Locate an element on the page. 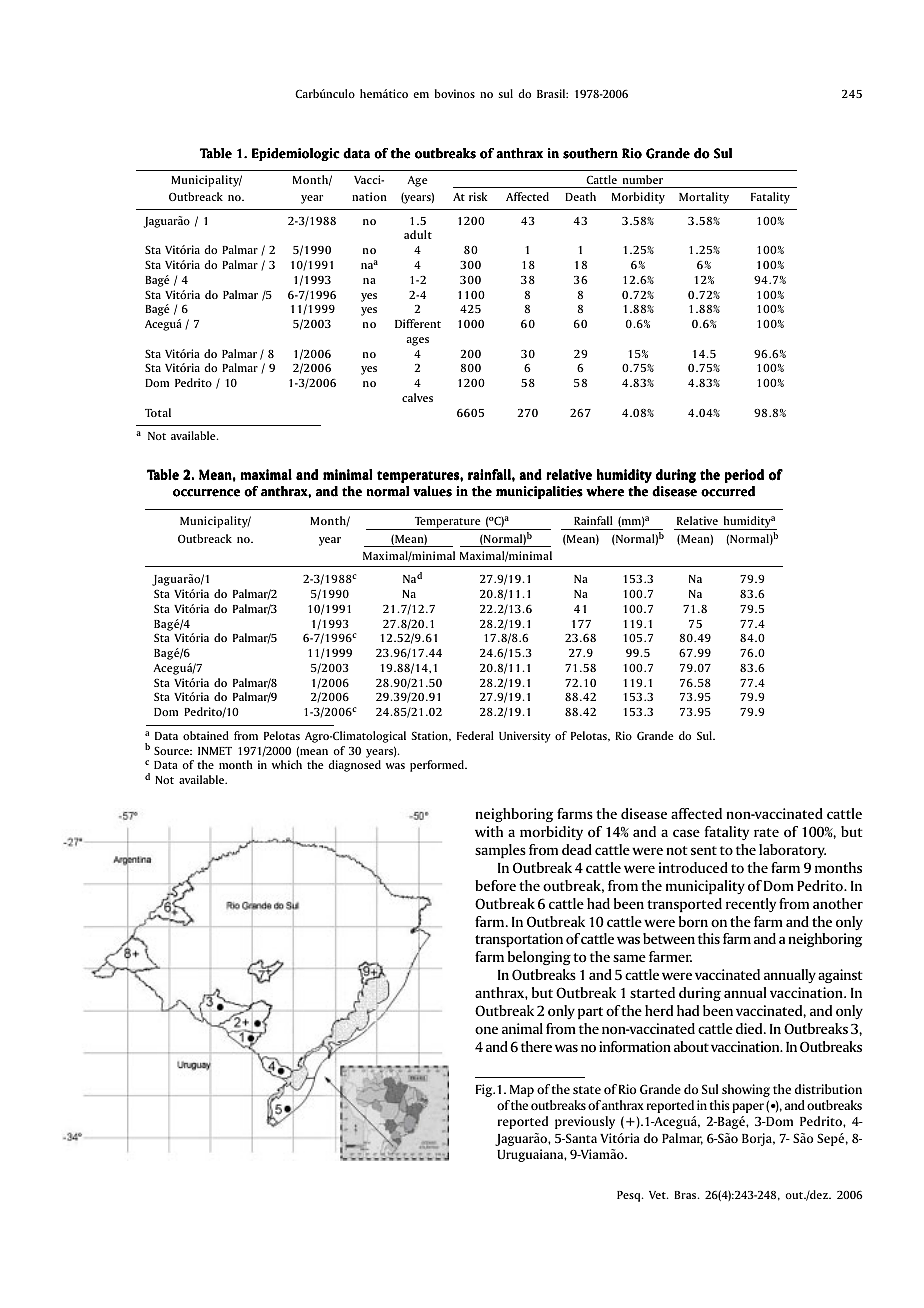  which is located at coordinates (287, 764).
